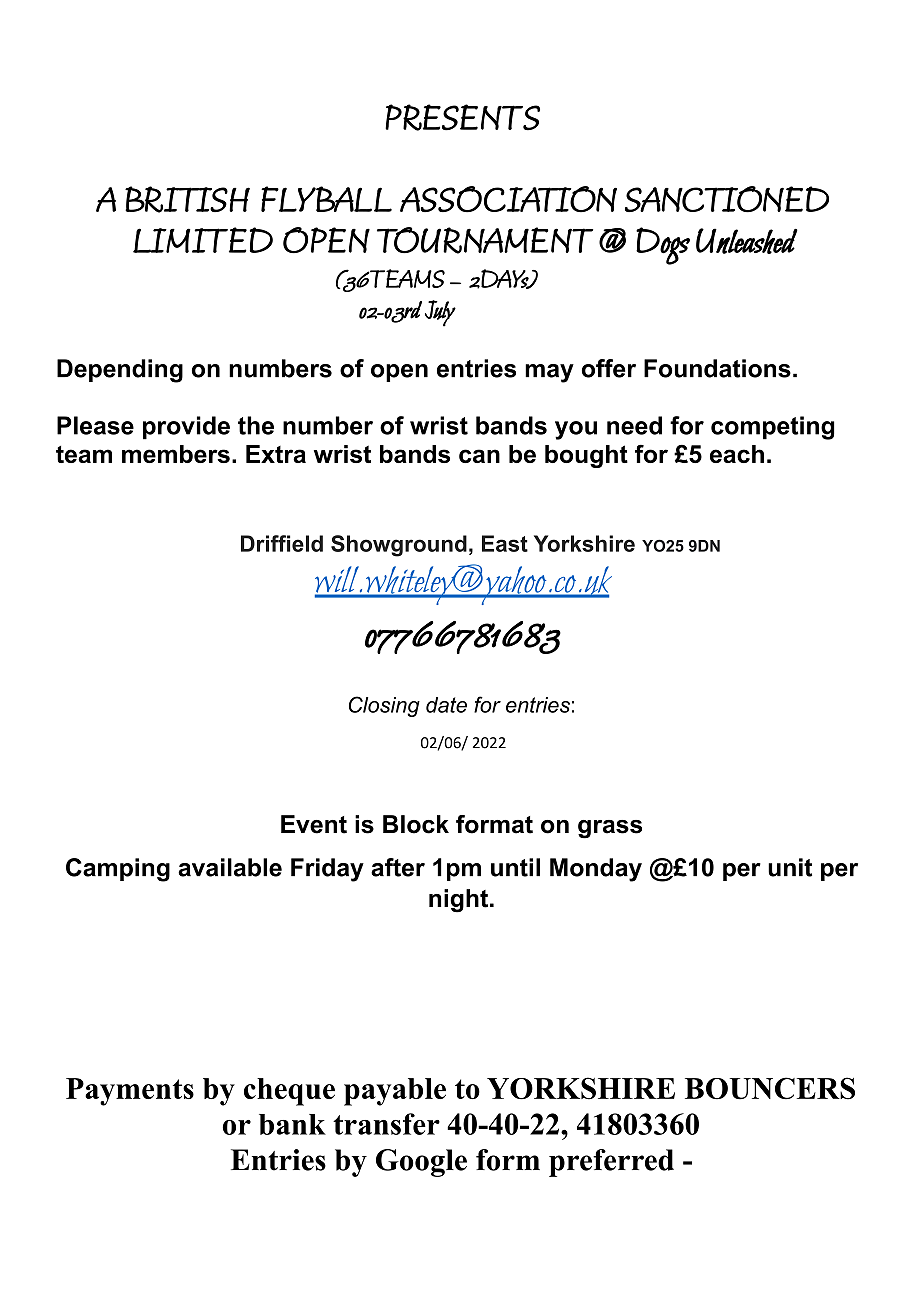 The height and width of the page is (1307, 924). I want to click on PRESENTS, so click(462, 117).
